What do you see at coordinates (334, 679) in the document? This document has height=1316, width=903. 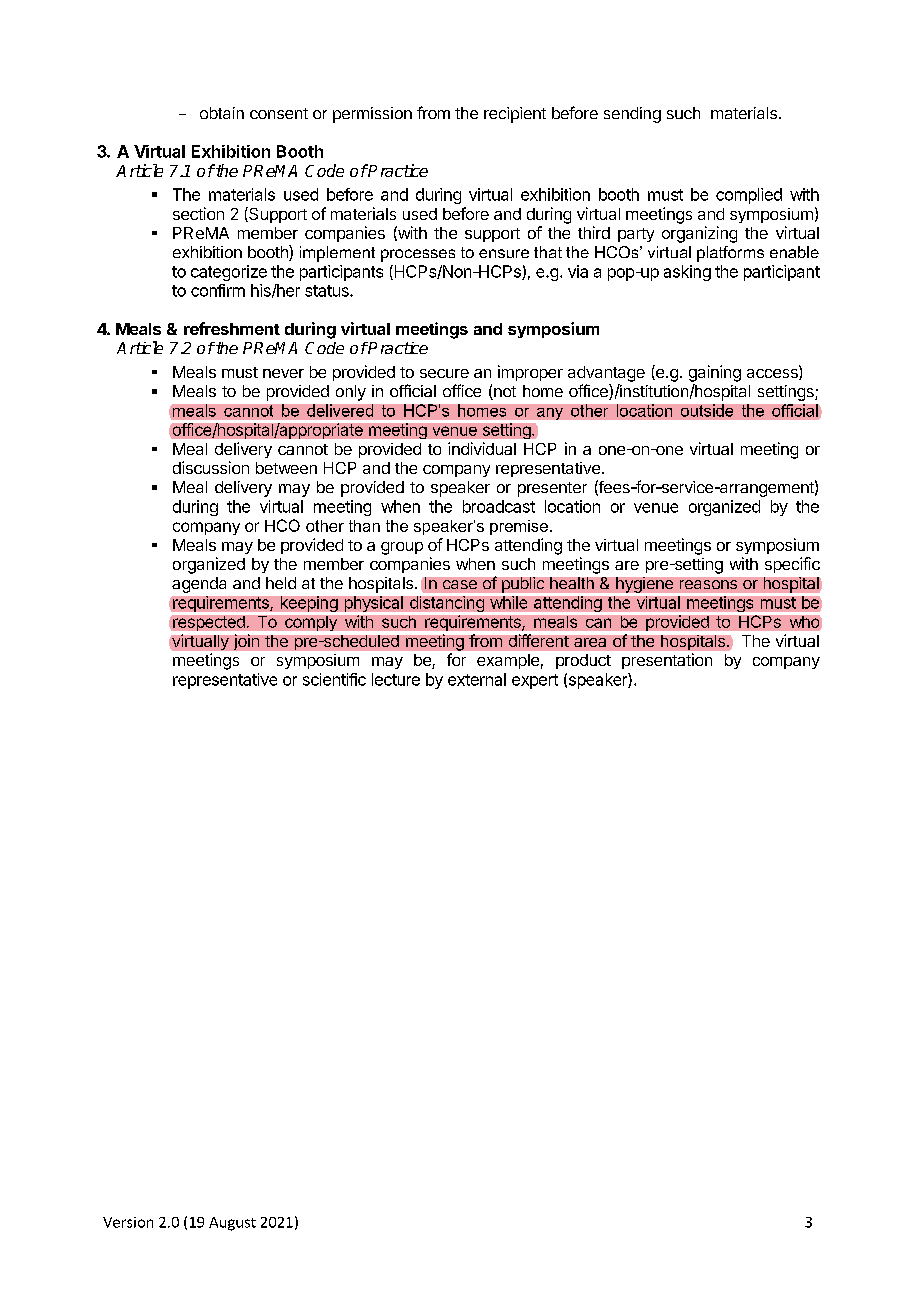 I see `scientific` at bounding box center [334, 679].
